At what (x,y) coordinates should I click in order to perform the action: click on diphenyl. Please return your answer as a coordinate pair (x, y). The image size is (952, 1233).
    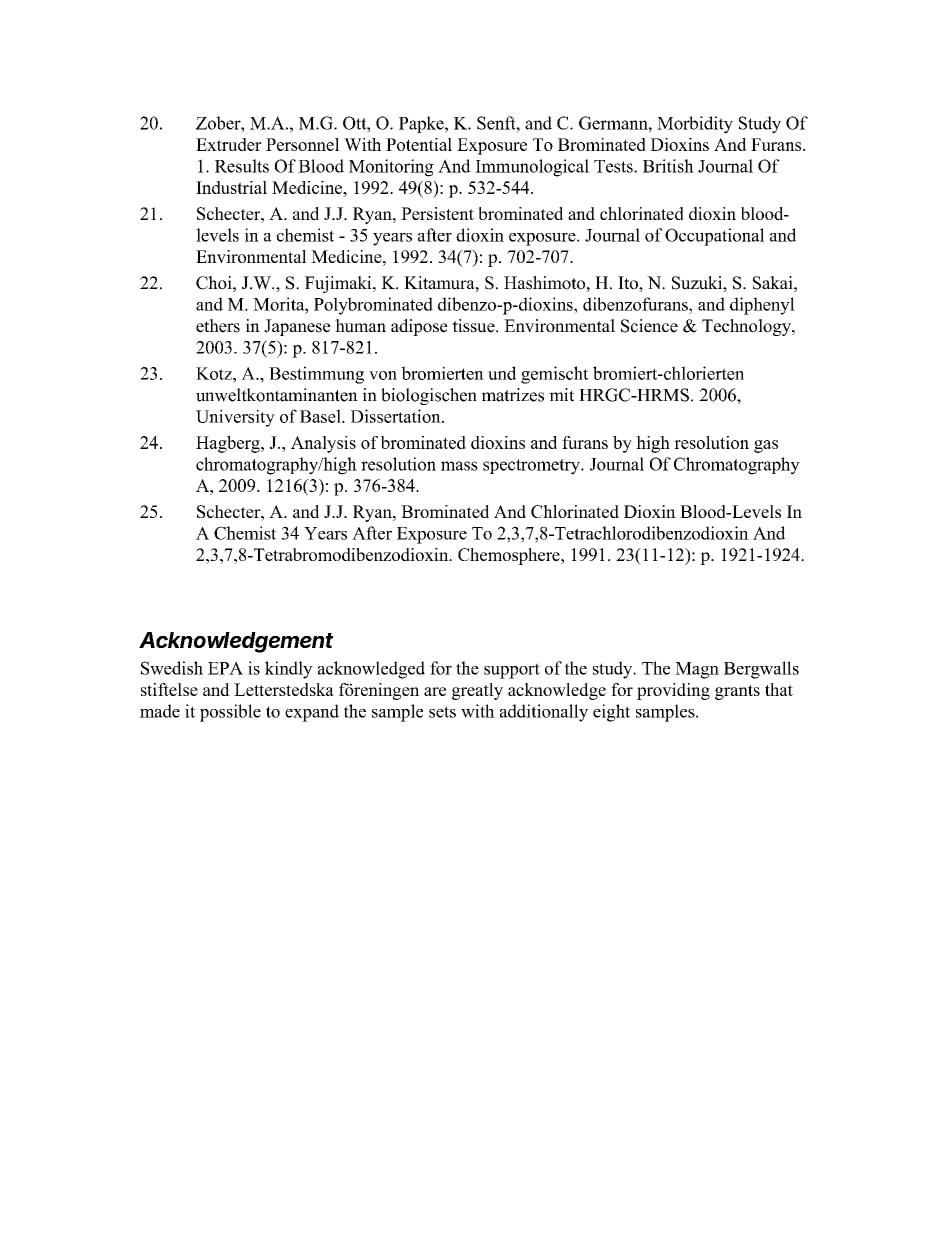
    Looking at the image, I should click on (762, 306).
